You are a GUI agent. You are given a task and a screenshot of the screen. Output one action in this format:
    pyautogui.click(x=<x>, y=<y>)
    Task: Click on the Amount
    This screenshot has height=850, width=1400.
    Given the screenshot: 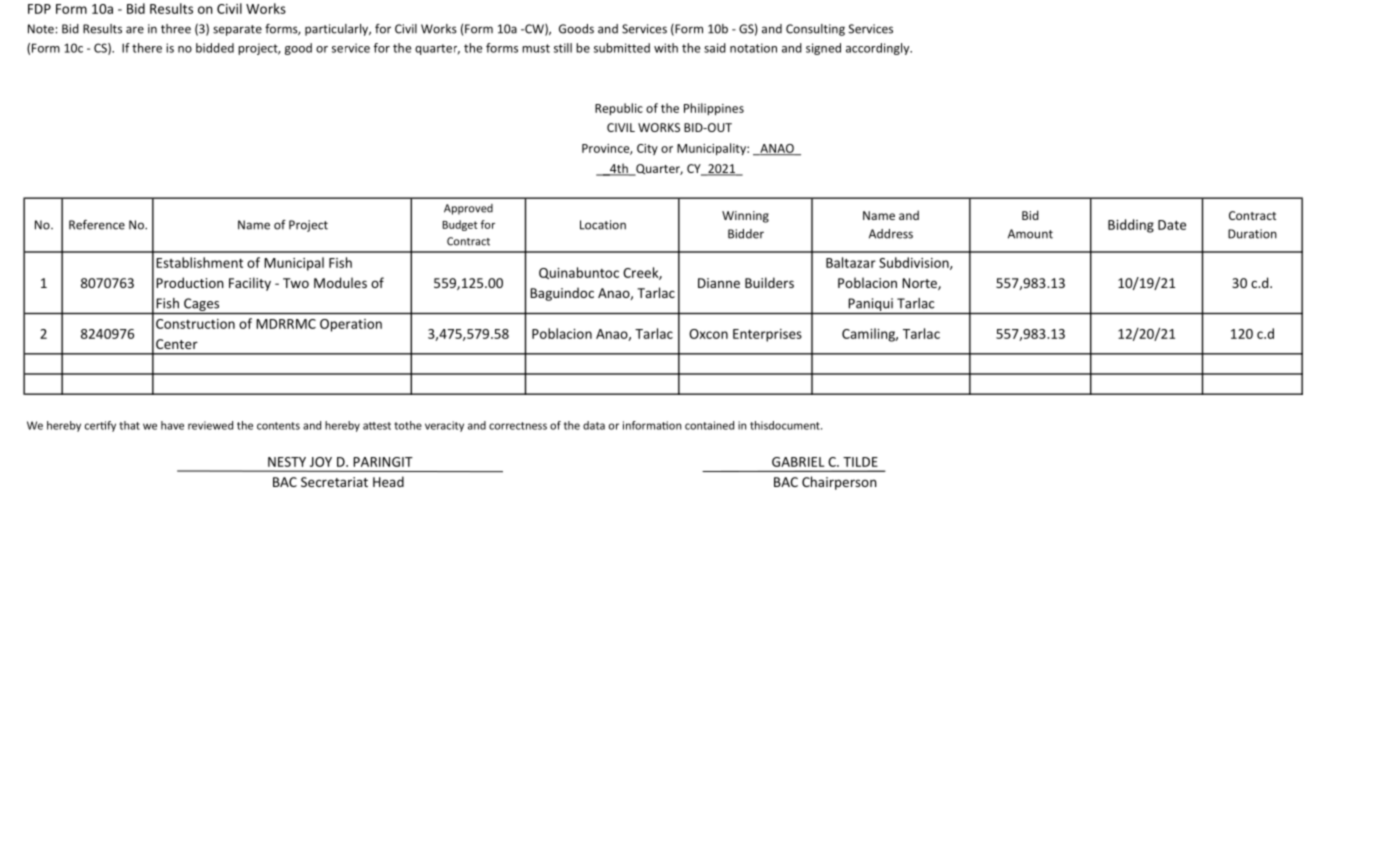 What is the action you would take?
    pyautogui.click(x=1030, y=234)
